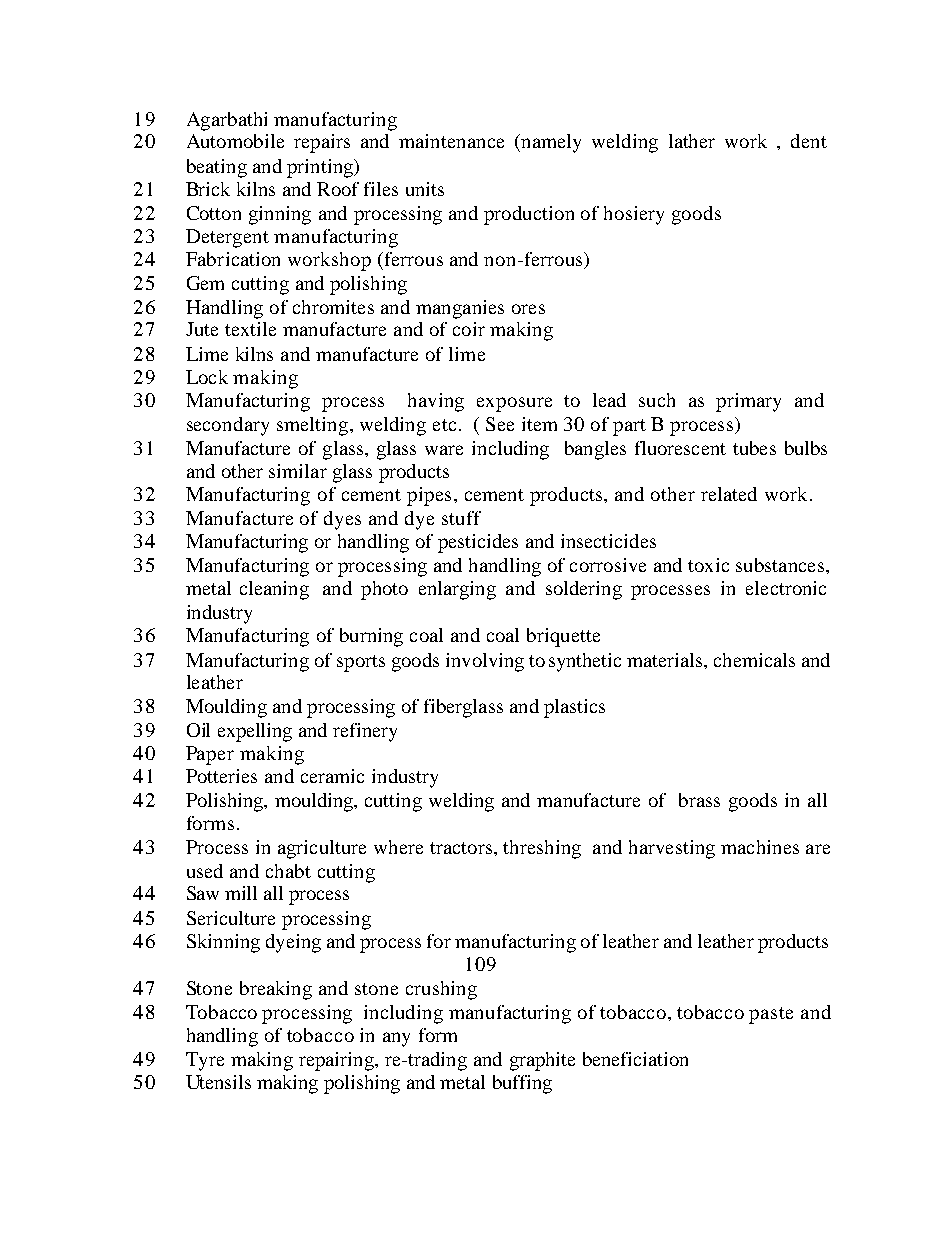  Describe the element at coordinates (542, 1061) in the page. I see `graphite` at that location.
